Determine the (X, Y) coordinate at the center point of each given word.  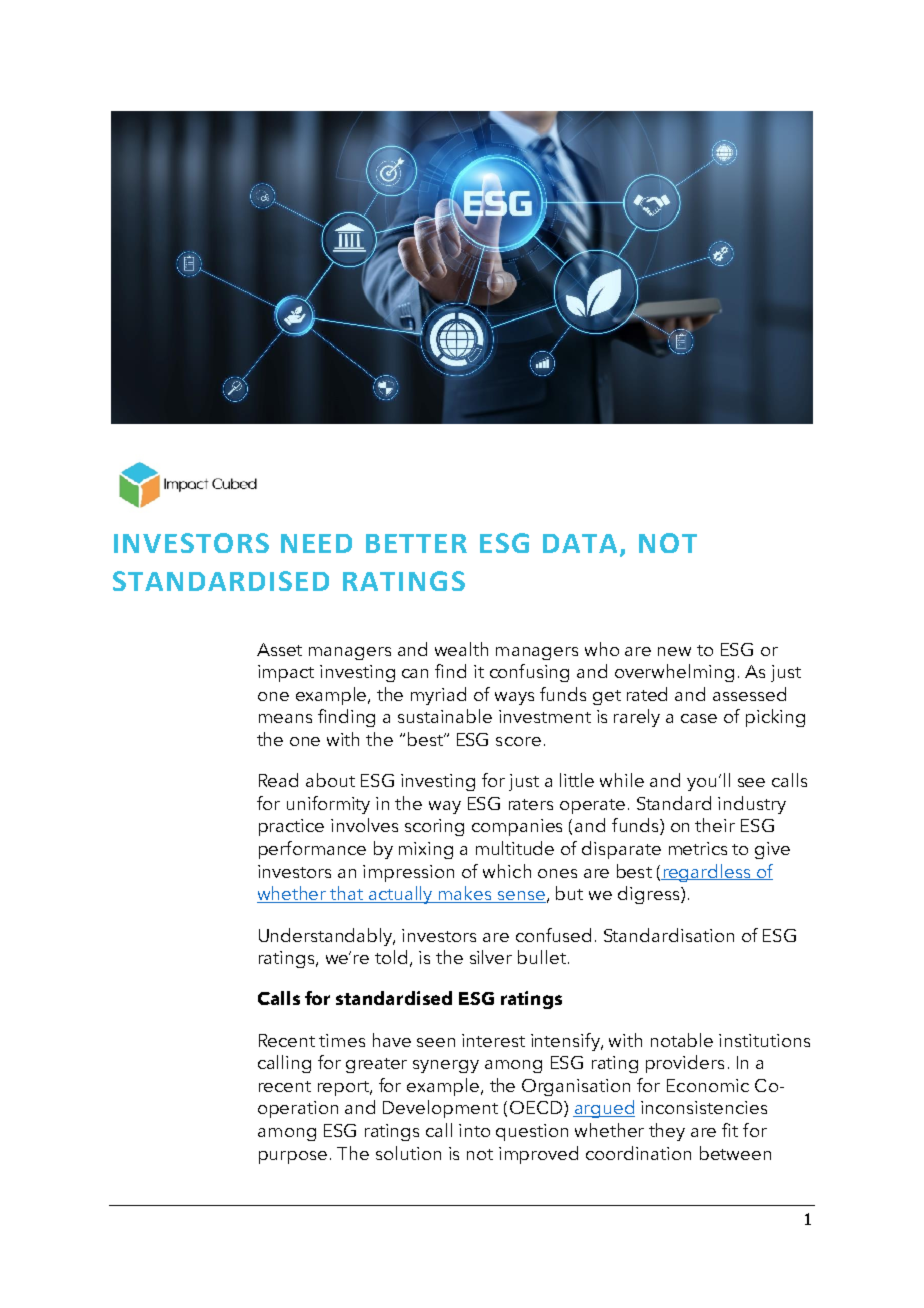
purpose (293, 1157)
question (532, 1132)
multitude (515, 848)
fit (730, 1130)
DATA (580, 543)
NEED (316, 543)
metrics (698, 848)
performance (312, 850)
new (674, 651)
